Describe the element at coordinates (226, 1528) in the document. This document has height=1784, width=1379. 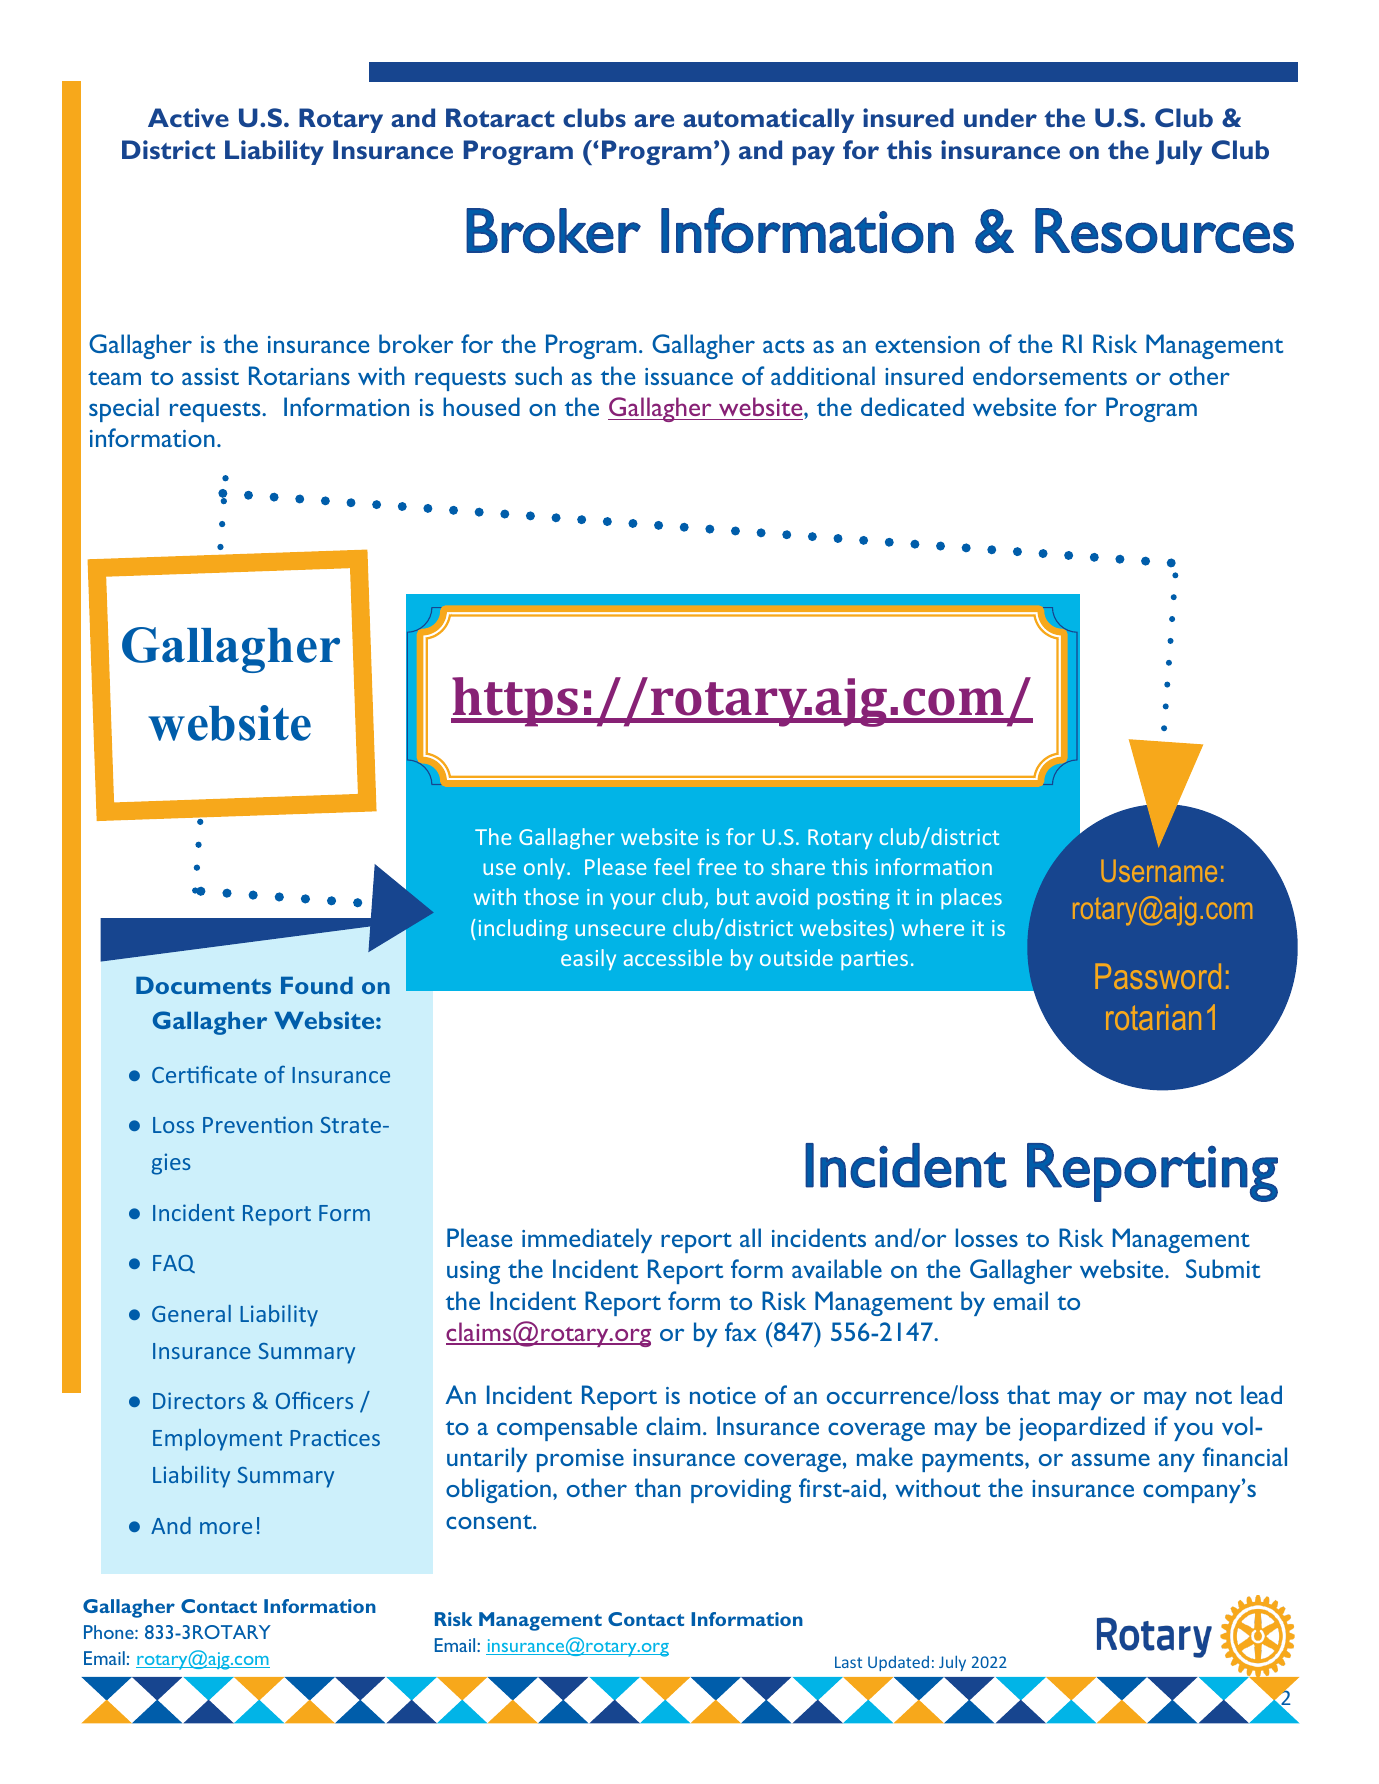
I see `more` at that location.
